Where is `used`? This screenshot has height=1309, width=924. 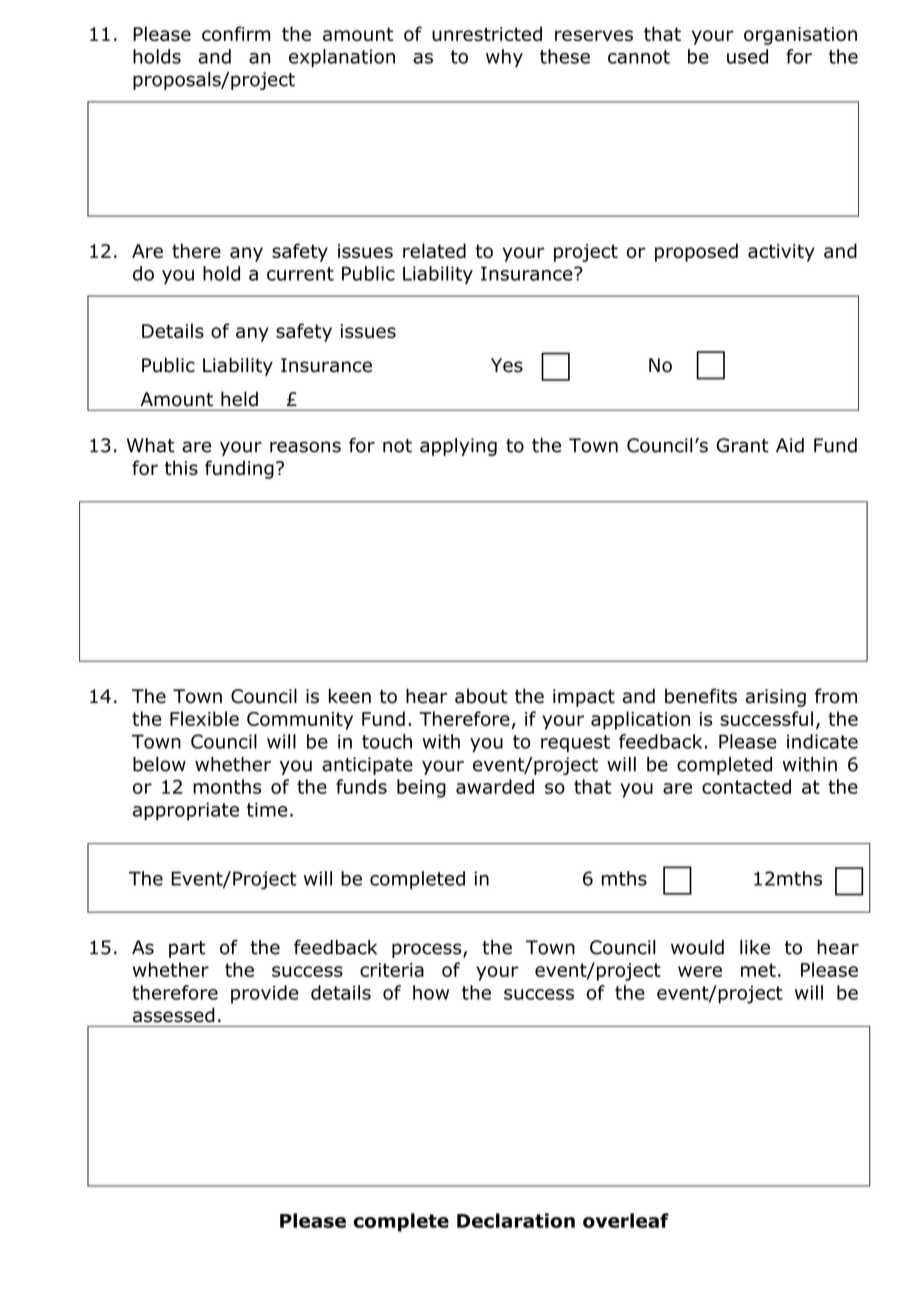 used is located at coordinates (747, 56).
